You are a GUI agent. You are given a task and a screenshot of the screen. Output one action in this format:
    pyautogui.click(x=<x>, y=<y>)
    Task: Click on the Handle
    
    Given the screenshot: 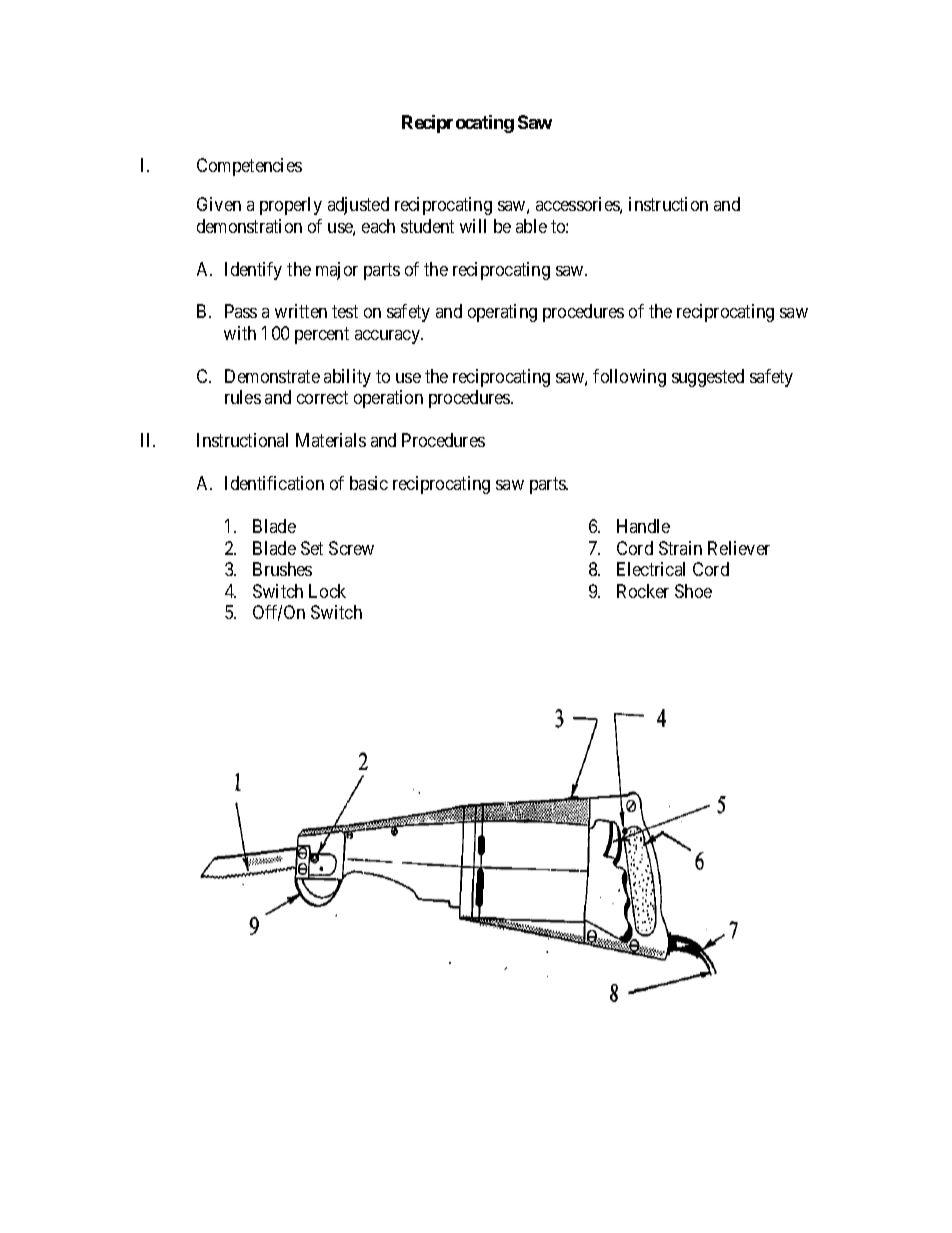 What is the action you would take?
    pyautogui.click(x=643, y=526)
